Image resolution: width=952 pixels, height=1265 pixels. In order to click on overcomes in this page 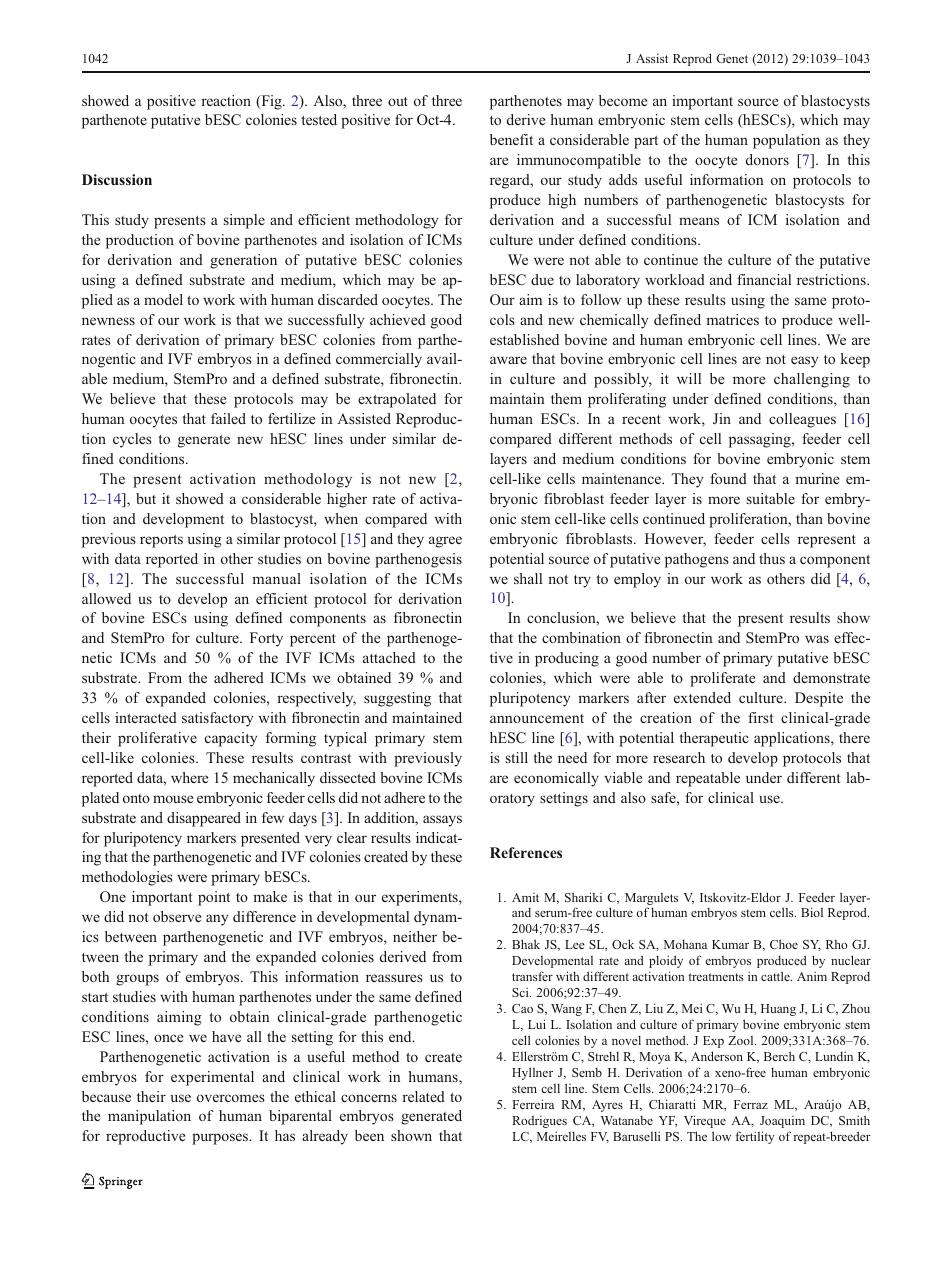, I will do `click(231, 1098)`.
